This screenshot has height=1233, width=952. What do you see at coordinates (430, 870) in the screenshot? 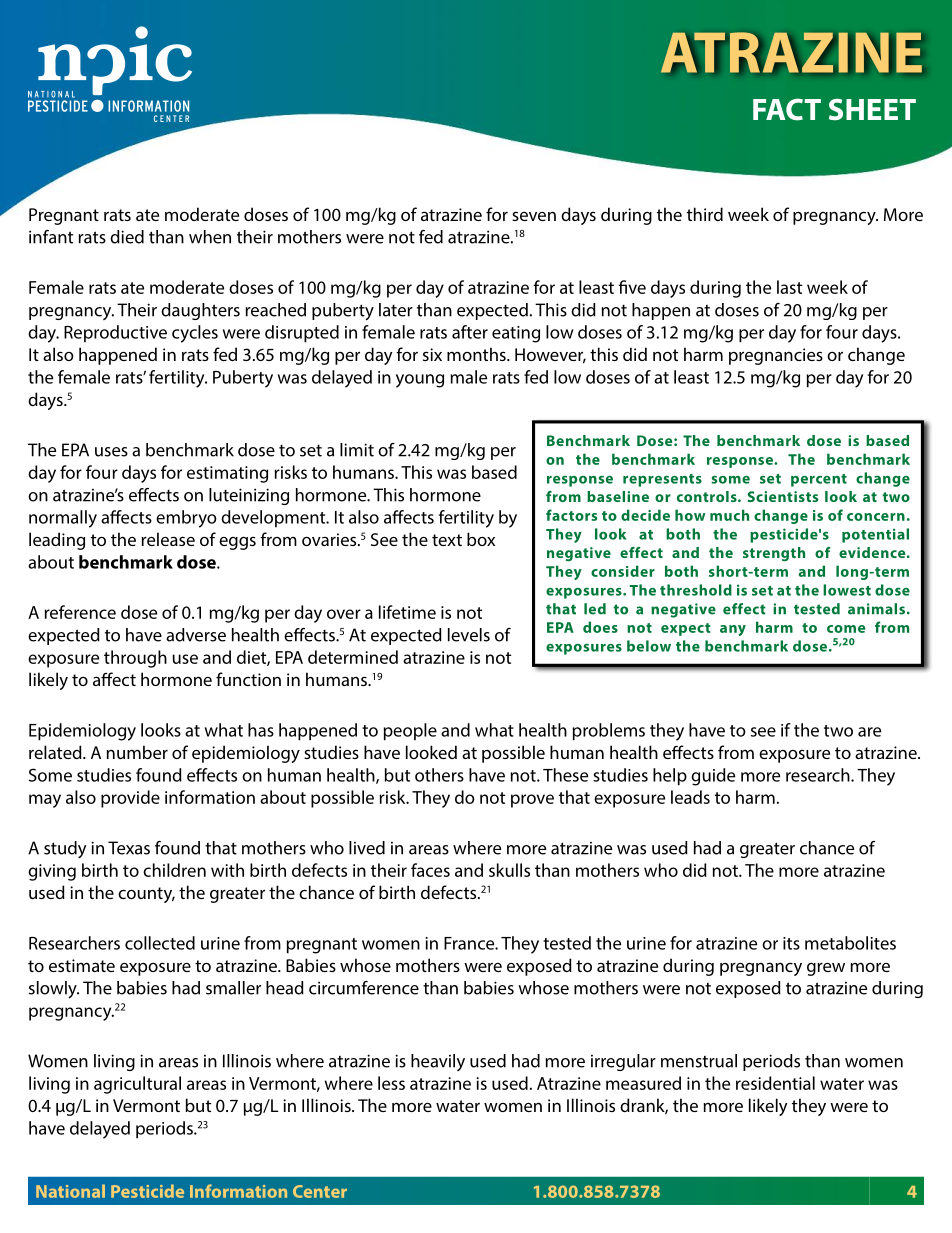
I see `faces` at bounding box center [430, 870].
